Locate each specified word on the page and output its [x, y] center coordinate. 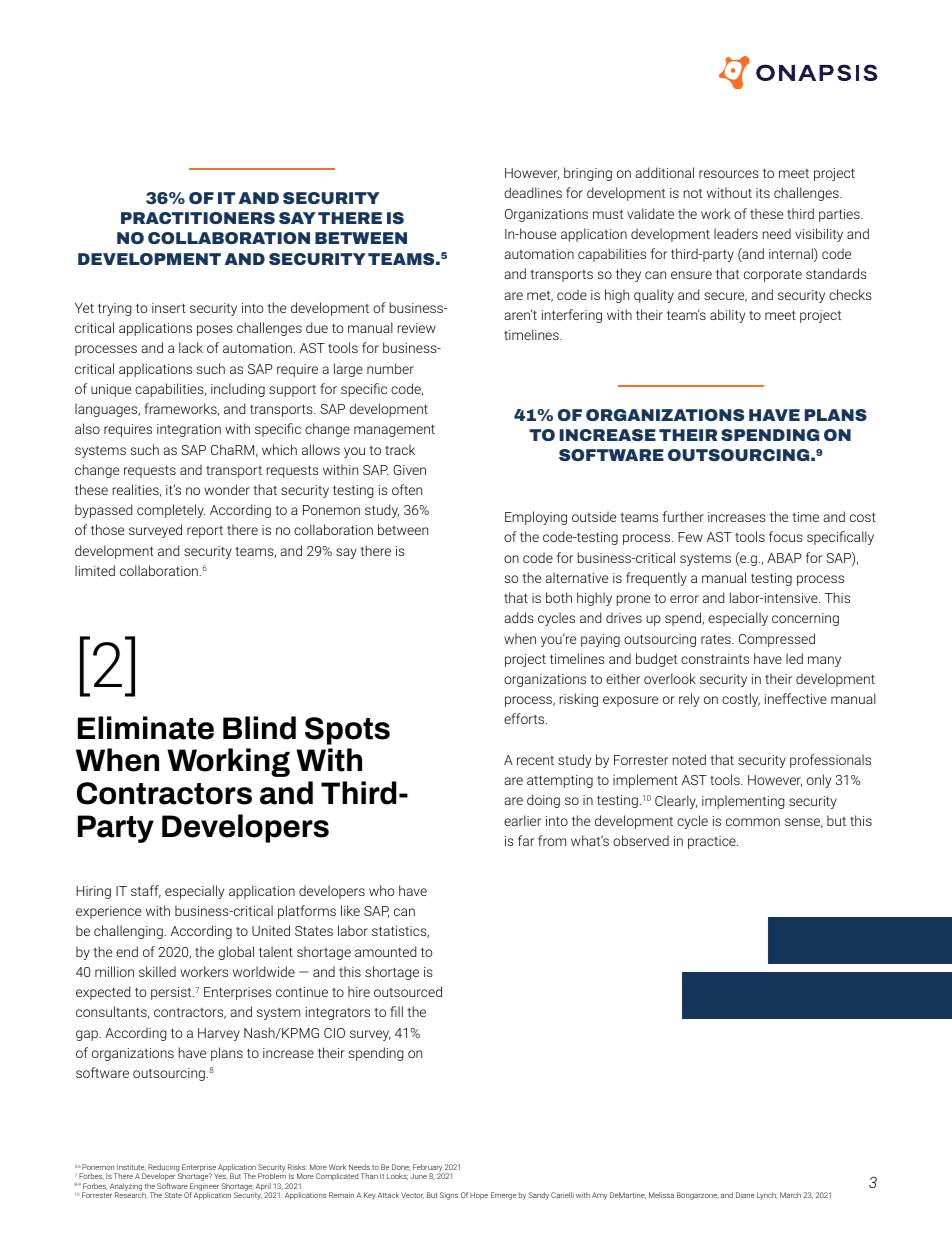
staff [146, 891]
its [763, 193]
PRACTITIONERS [198, 218]
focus [786, 536]
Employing [536, 518]
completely [171, 511]
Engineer [204, 1188]
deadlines [533, 192]
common [753, 822]
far [526, 840]
